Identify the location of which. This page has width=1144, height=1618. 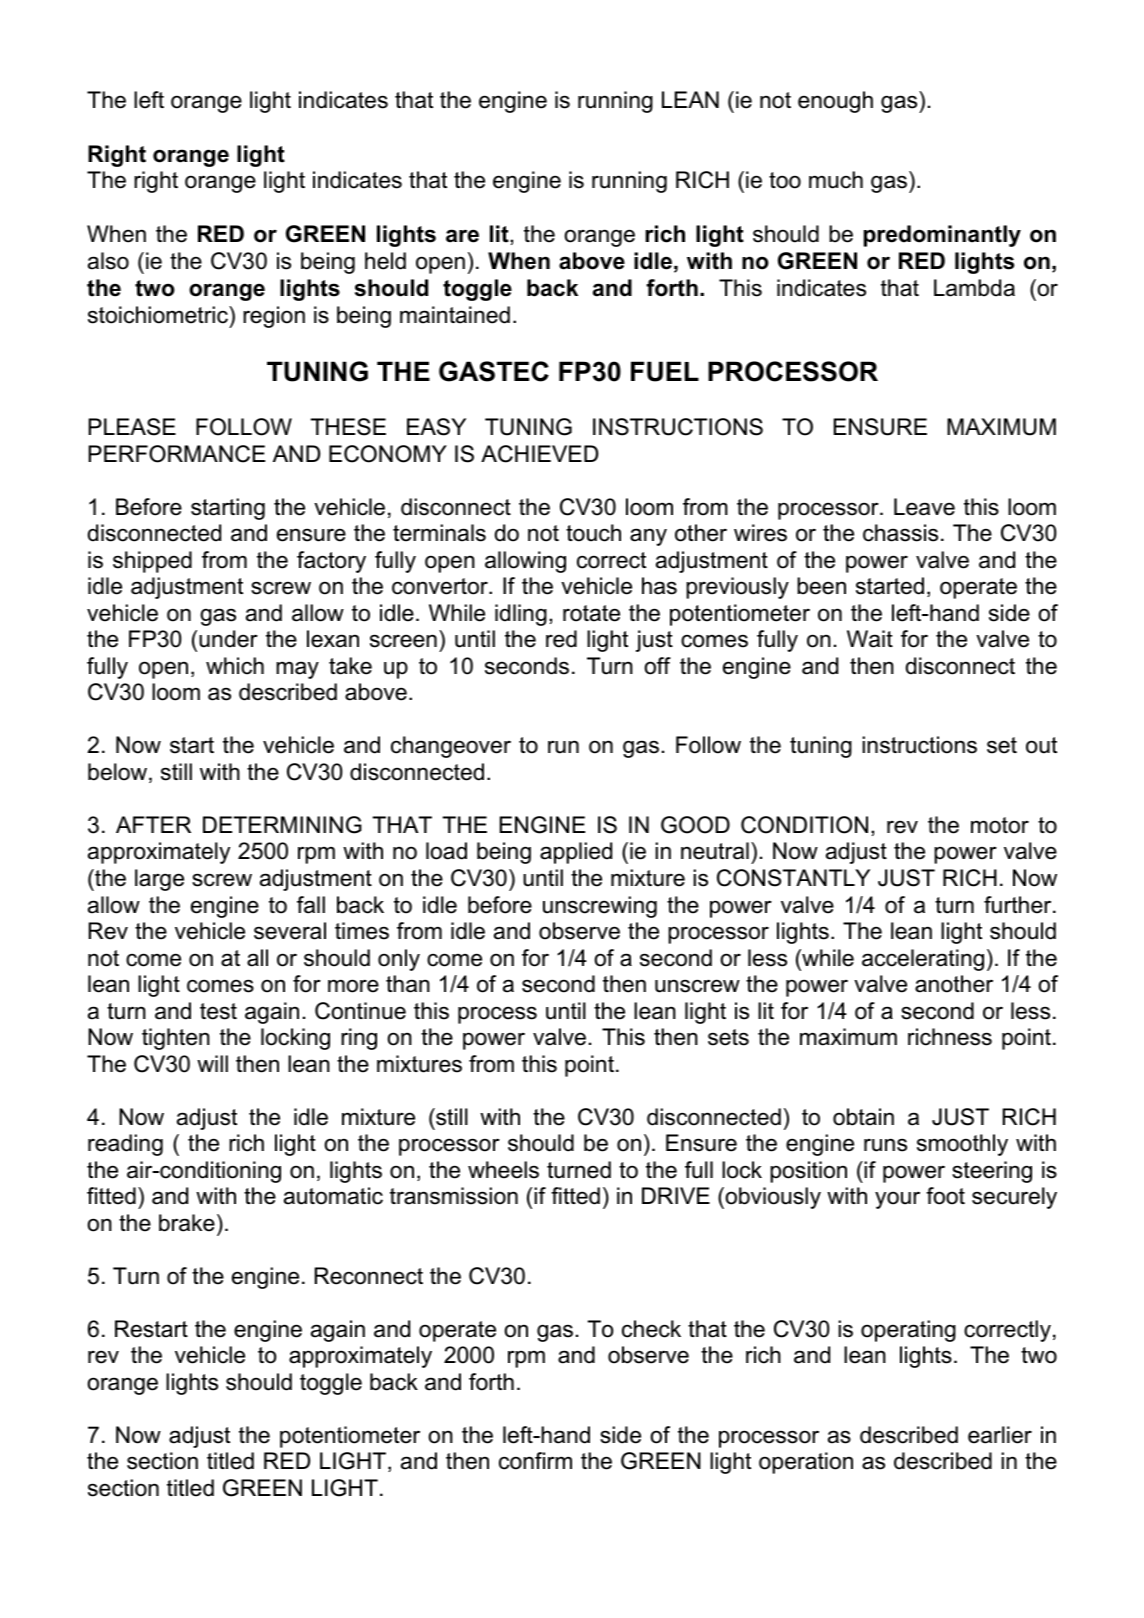
(235, 666).
